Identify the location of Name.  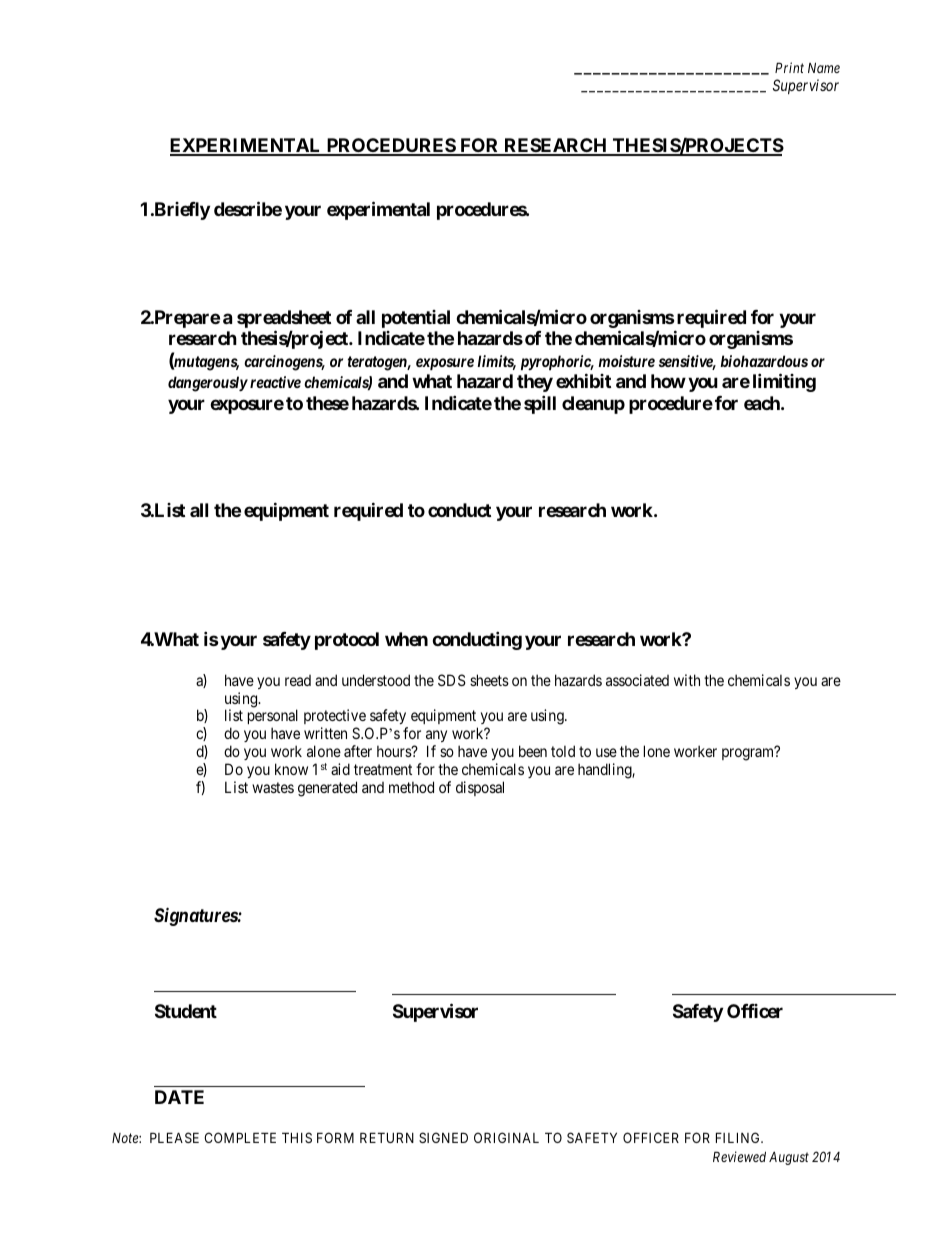
(824, 67).
